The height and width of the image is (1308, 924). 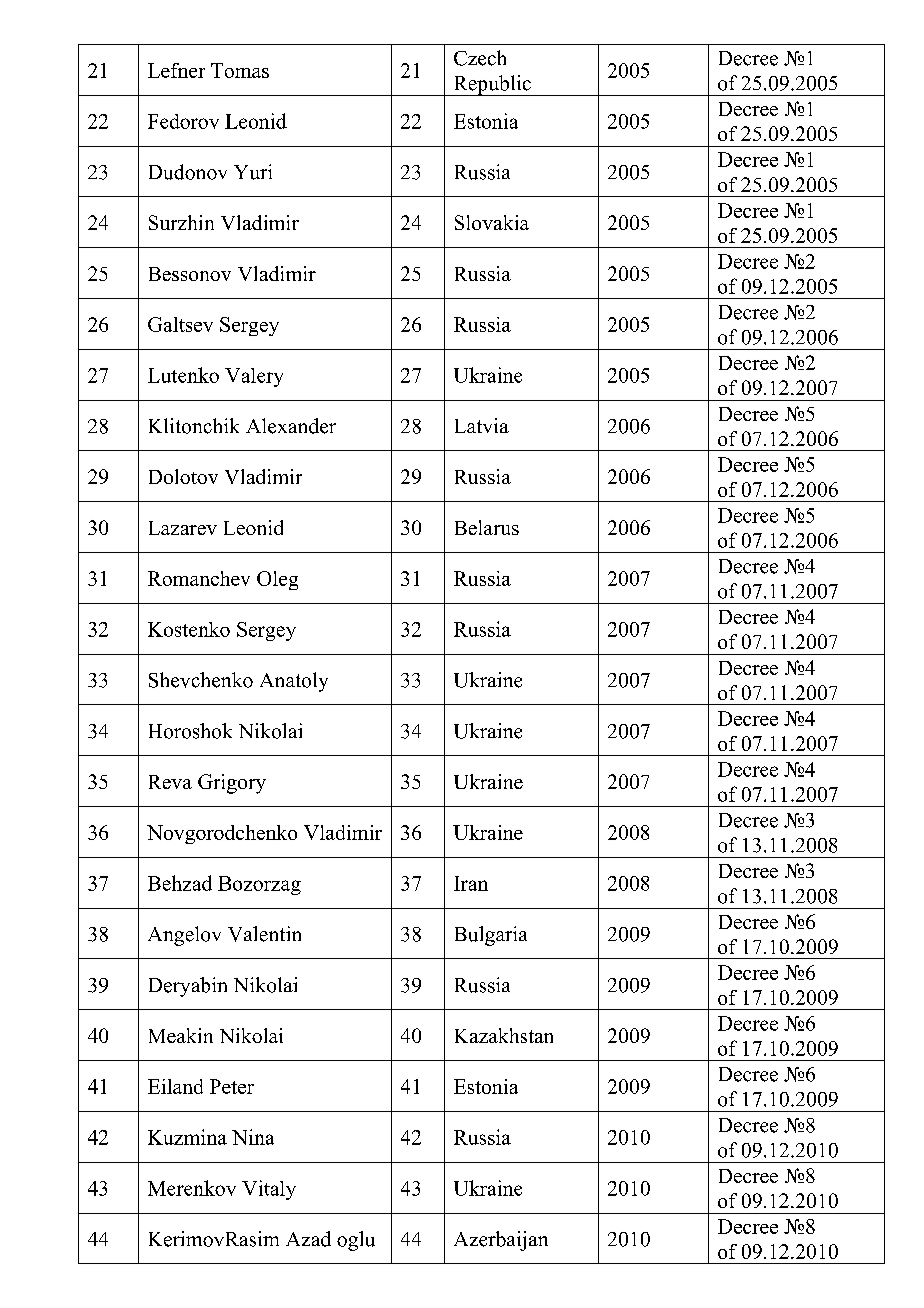 What do you see at coordinates (240, 70) in the image?
I see `Tomas` at bounding box center [240, 70].
